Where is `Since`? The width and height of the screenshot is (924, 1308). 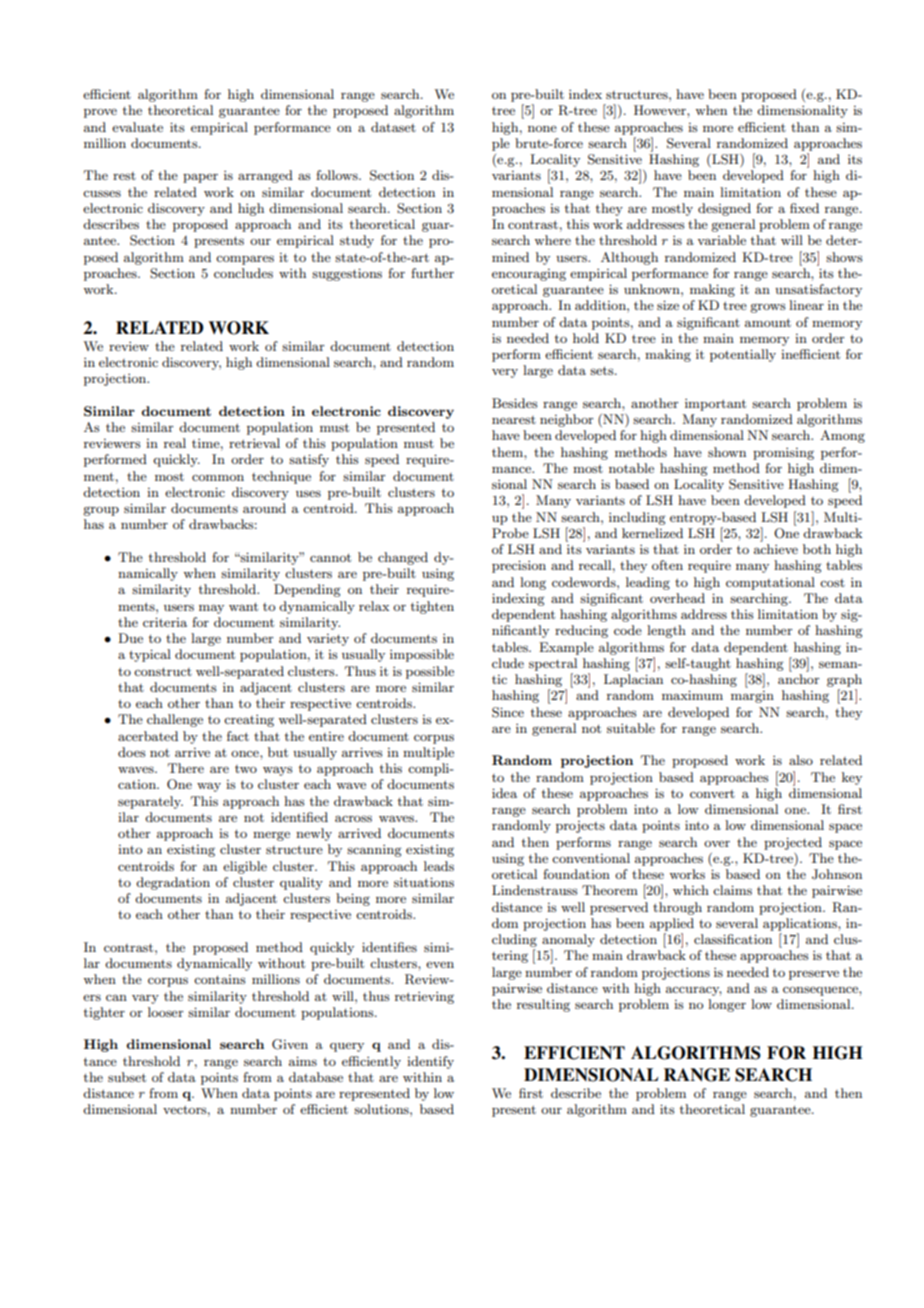
Since is located at coordinates (508, 712).
